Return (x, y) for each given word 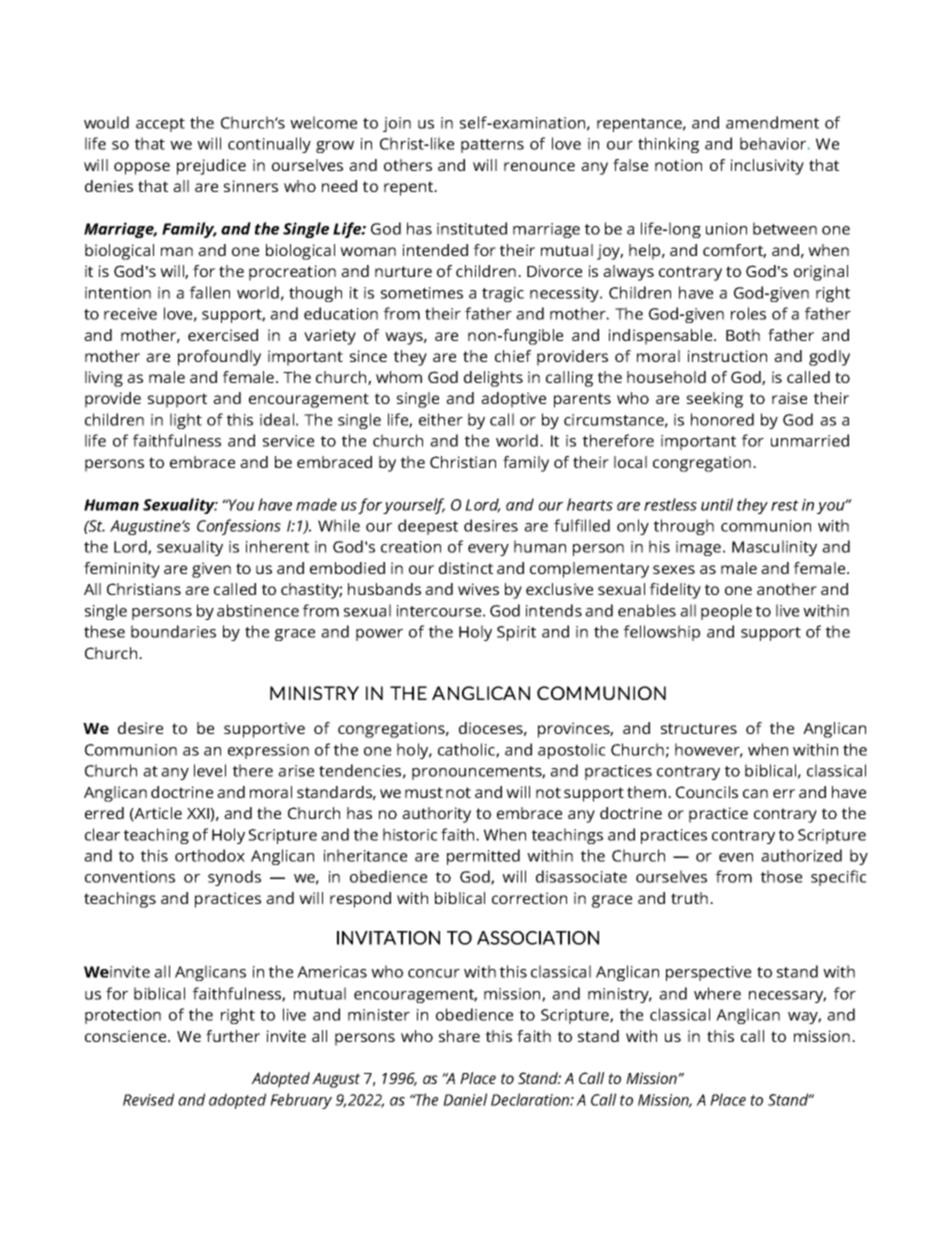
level (210, 770)
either (441, 419)
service (288, 441)
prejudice (211, 167)
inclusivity (767, 167)
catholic (467, 750)
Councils (707, 792)
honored (722, 419)
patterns (492, 146)
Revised (148, 1099)
